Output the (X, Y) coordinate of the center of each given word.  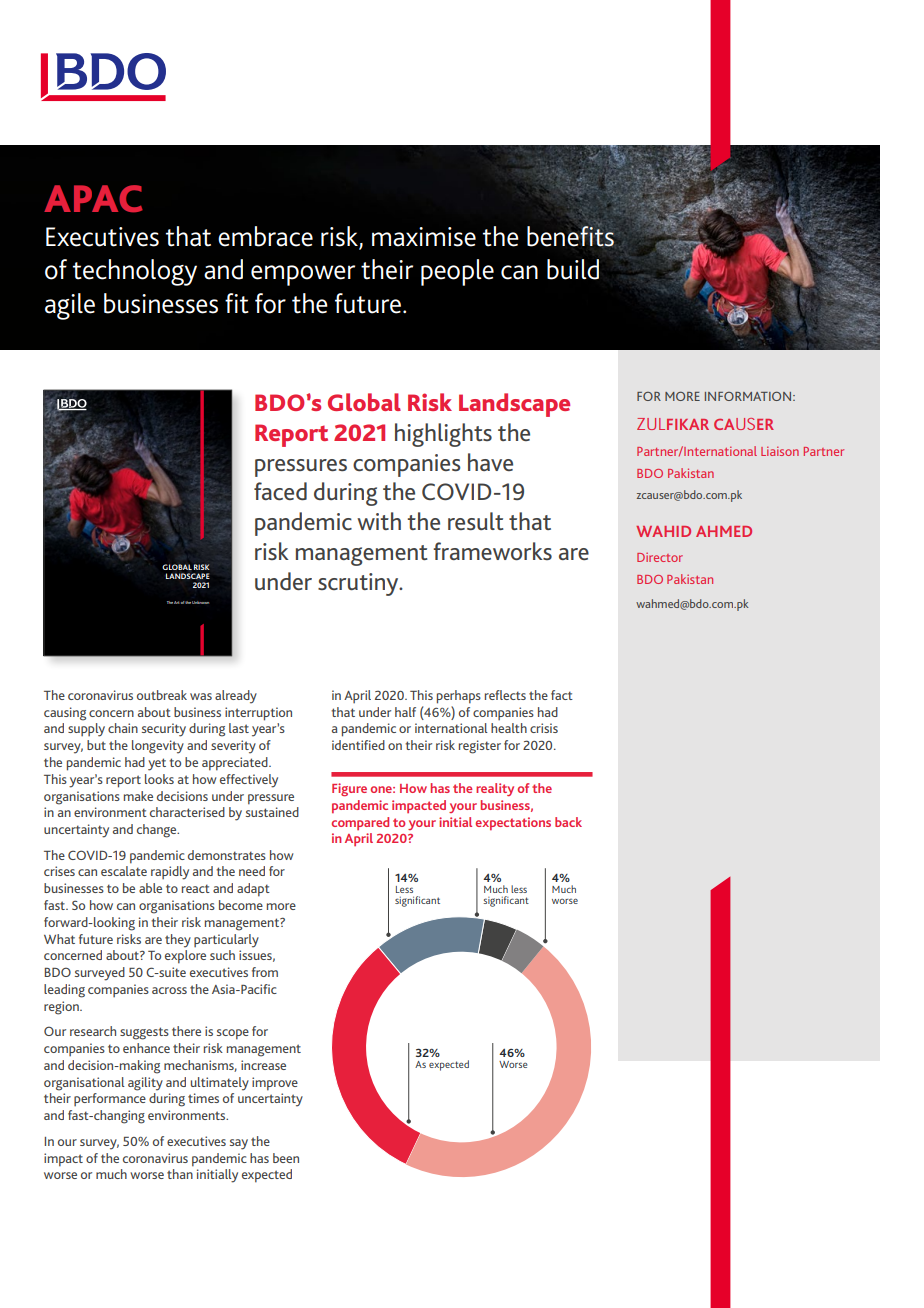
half (405, 712)
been (286, 1158)
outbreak (162, 695)
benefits (571, 236)
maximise (424, 237)
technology (135, 272)
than (180, 1174)
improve (275, 1084)
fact (562, 695)
